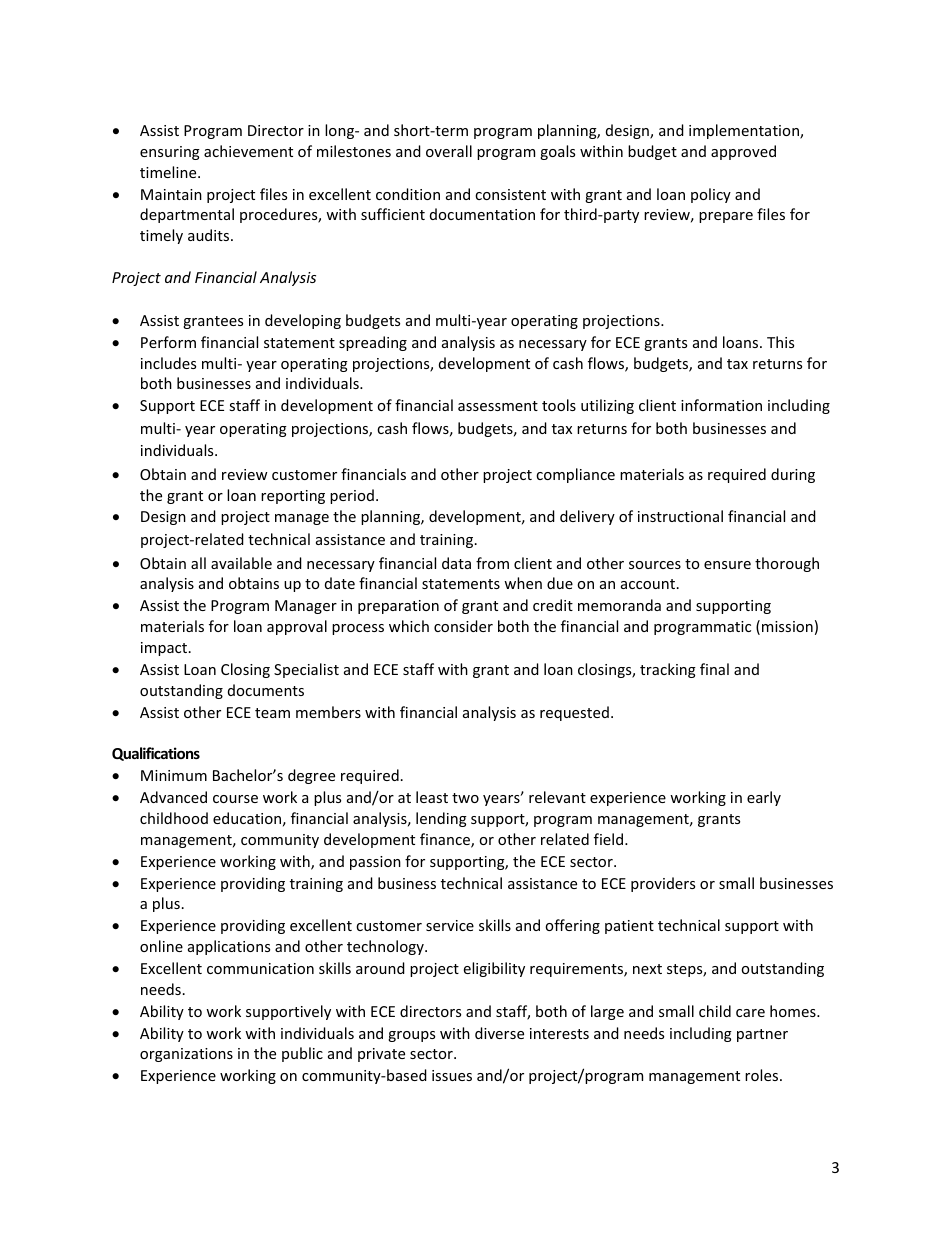 The image size is (952, 1233). Describe the element at coordinates (780, 342) in the screenshot. I see `This` at that location.
